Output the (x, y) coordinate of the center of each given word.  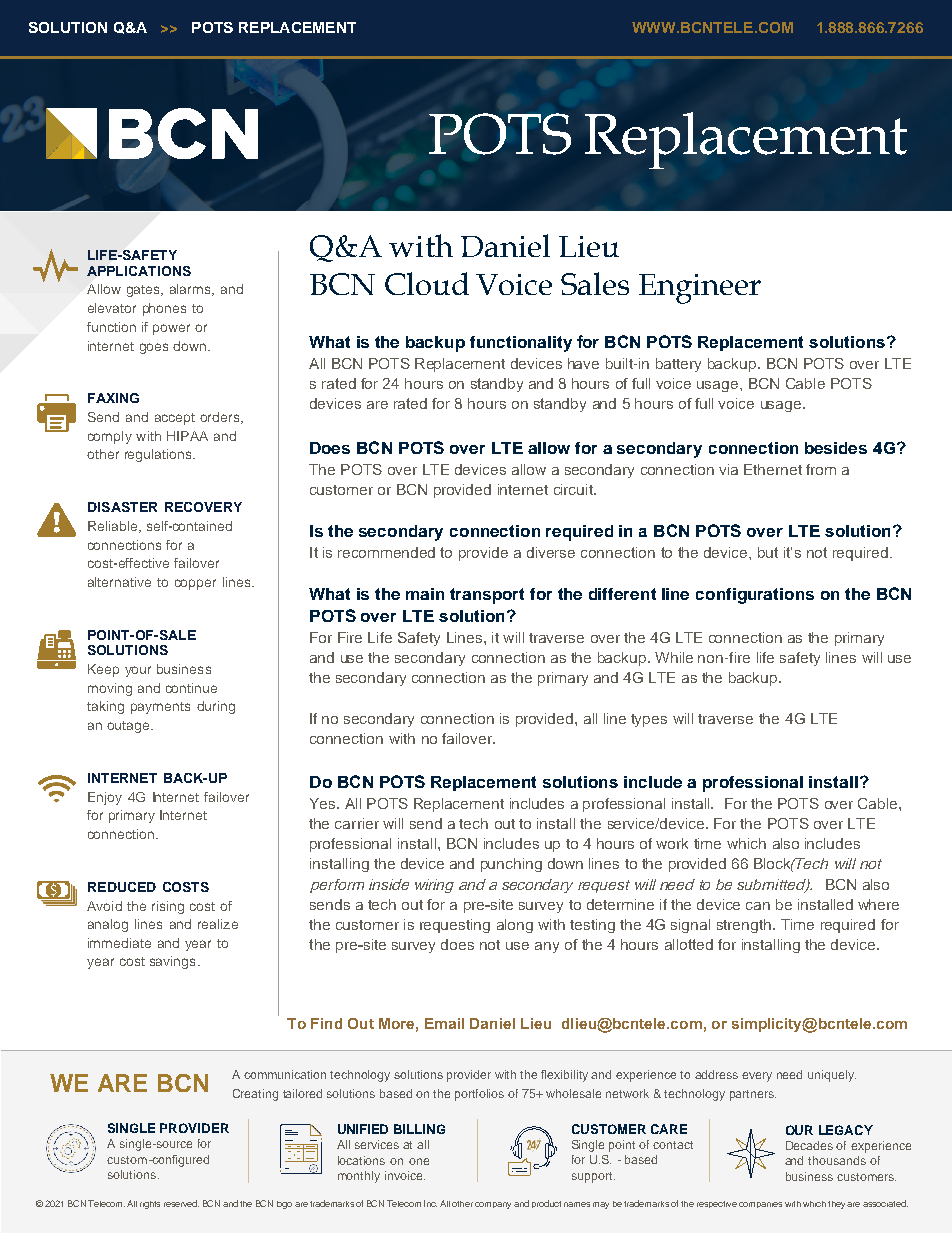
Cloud (427, 283)
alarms (191, 290)
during (216, 707)
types (649, 720)
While (674, 657)
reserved (181, 1203)
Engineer (700, 289)
